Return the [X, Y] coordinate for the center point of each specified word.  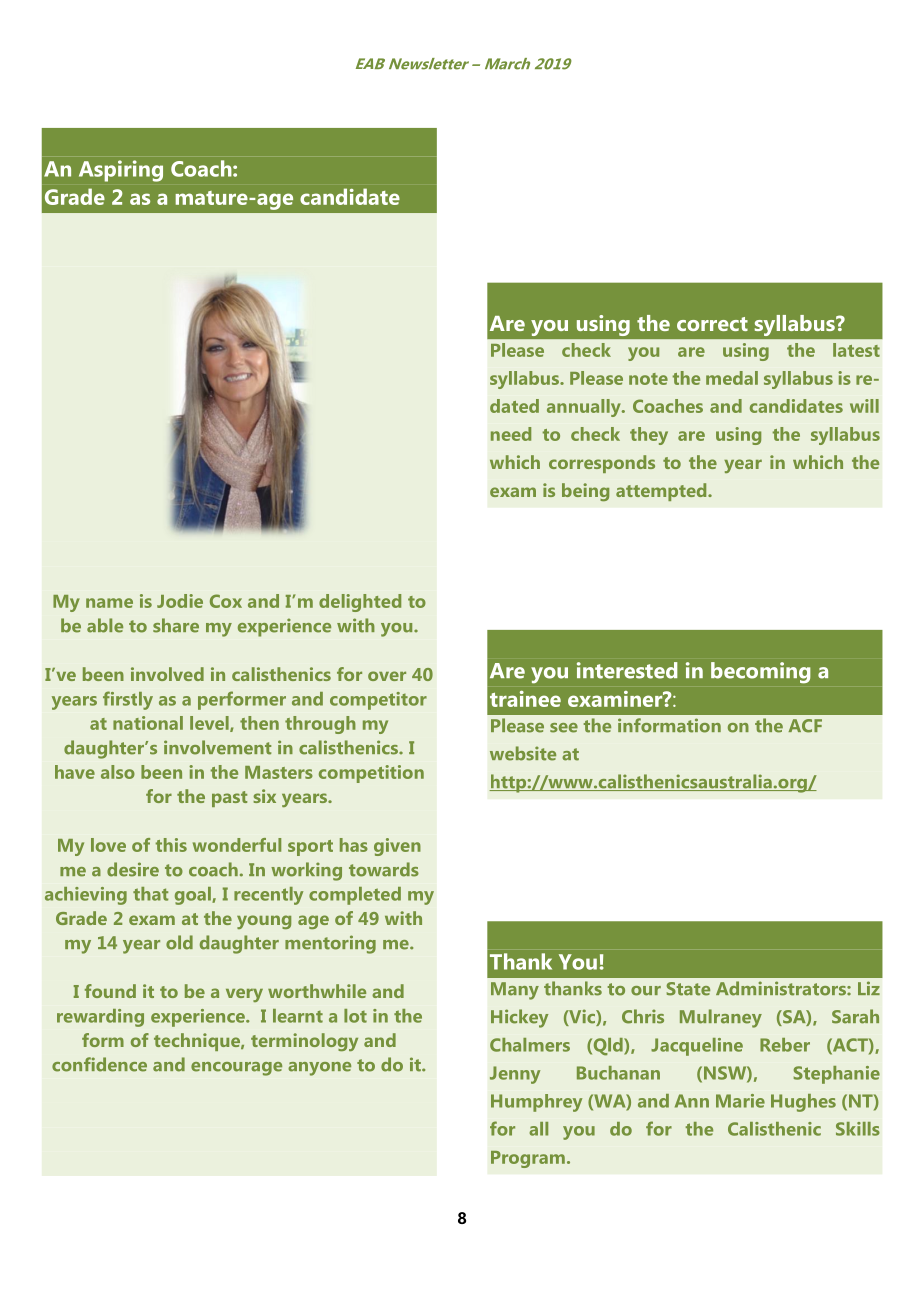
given [397, 847]
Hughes [803, 1103]
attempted [662, 492]
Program [528, 1159]
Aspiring [121, 171]
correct [712, 324]
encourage [236, 1069]
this [171, 845]
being [585, 492]
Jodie [180, 601]
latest [856, 350]
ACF [805, 726]
